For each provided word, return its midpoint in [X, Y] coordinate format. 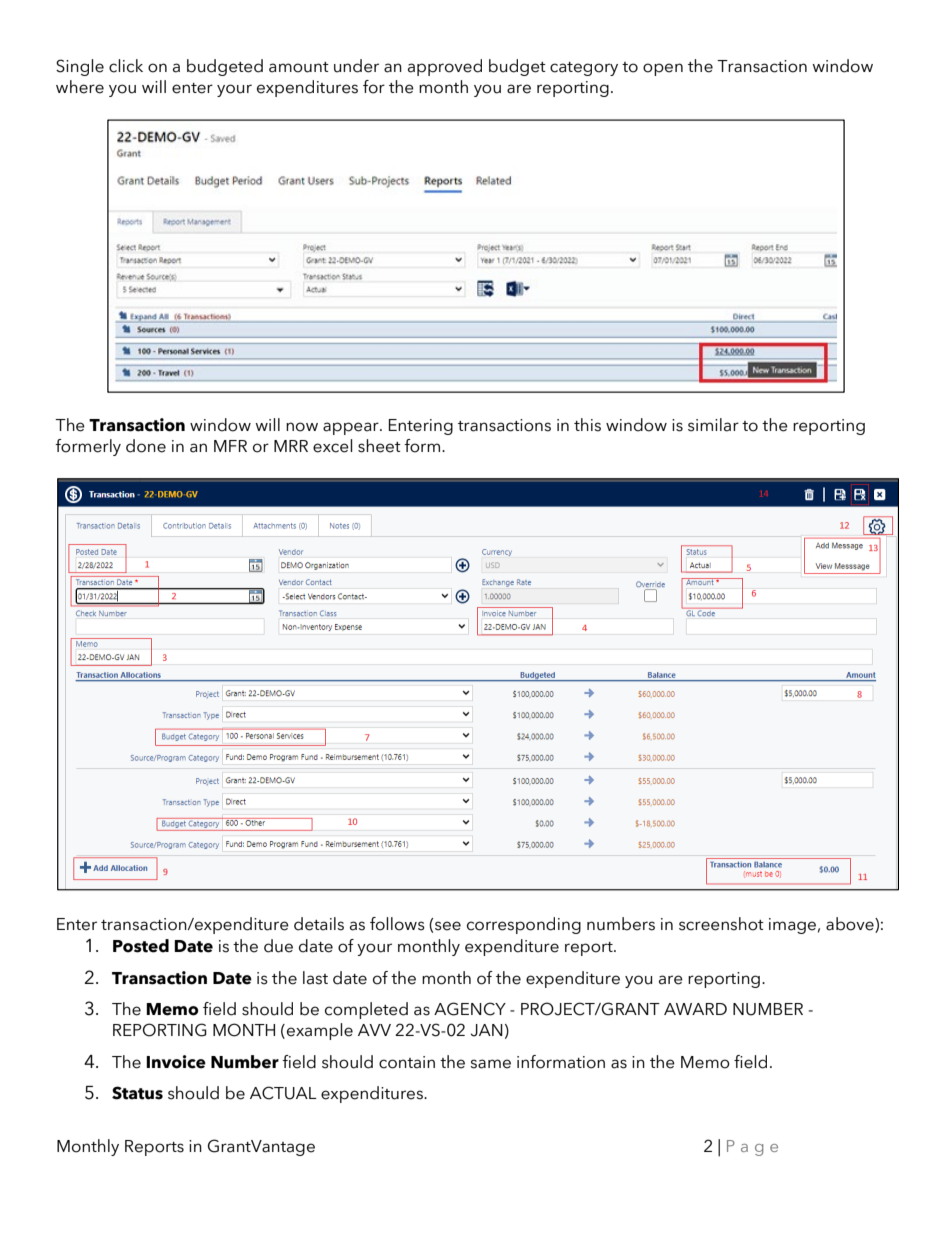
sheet [379, 446]
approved [445, 67]
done [146, 446]
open [663, 69]
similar [713, 425]
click [126, 66]
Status [137, 1093]
